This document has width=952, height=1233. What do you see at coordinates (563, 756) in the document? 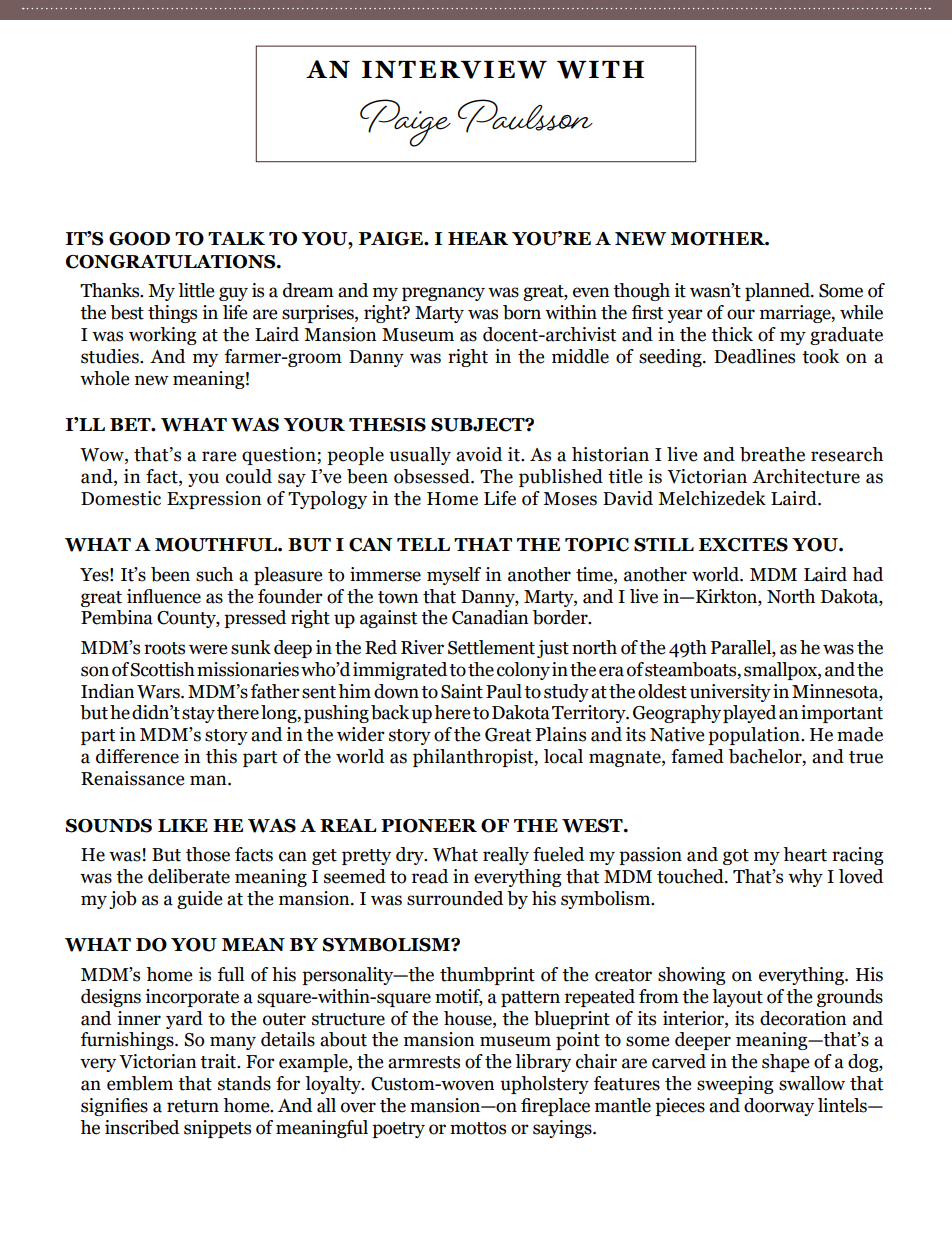
I see `local` at bounding box center [563, 756].
